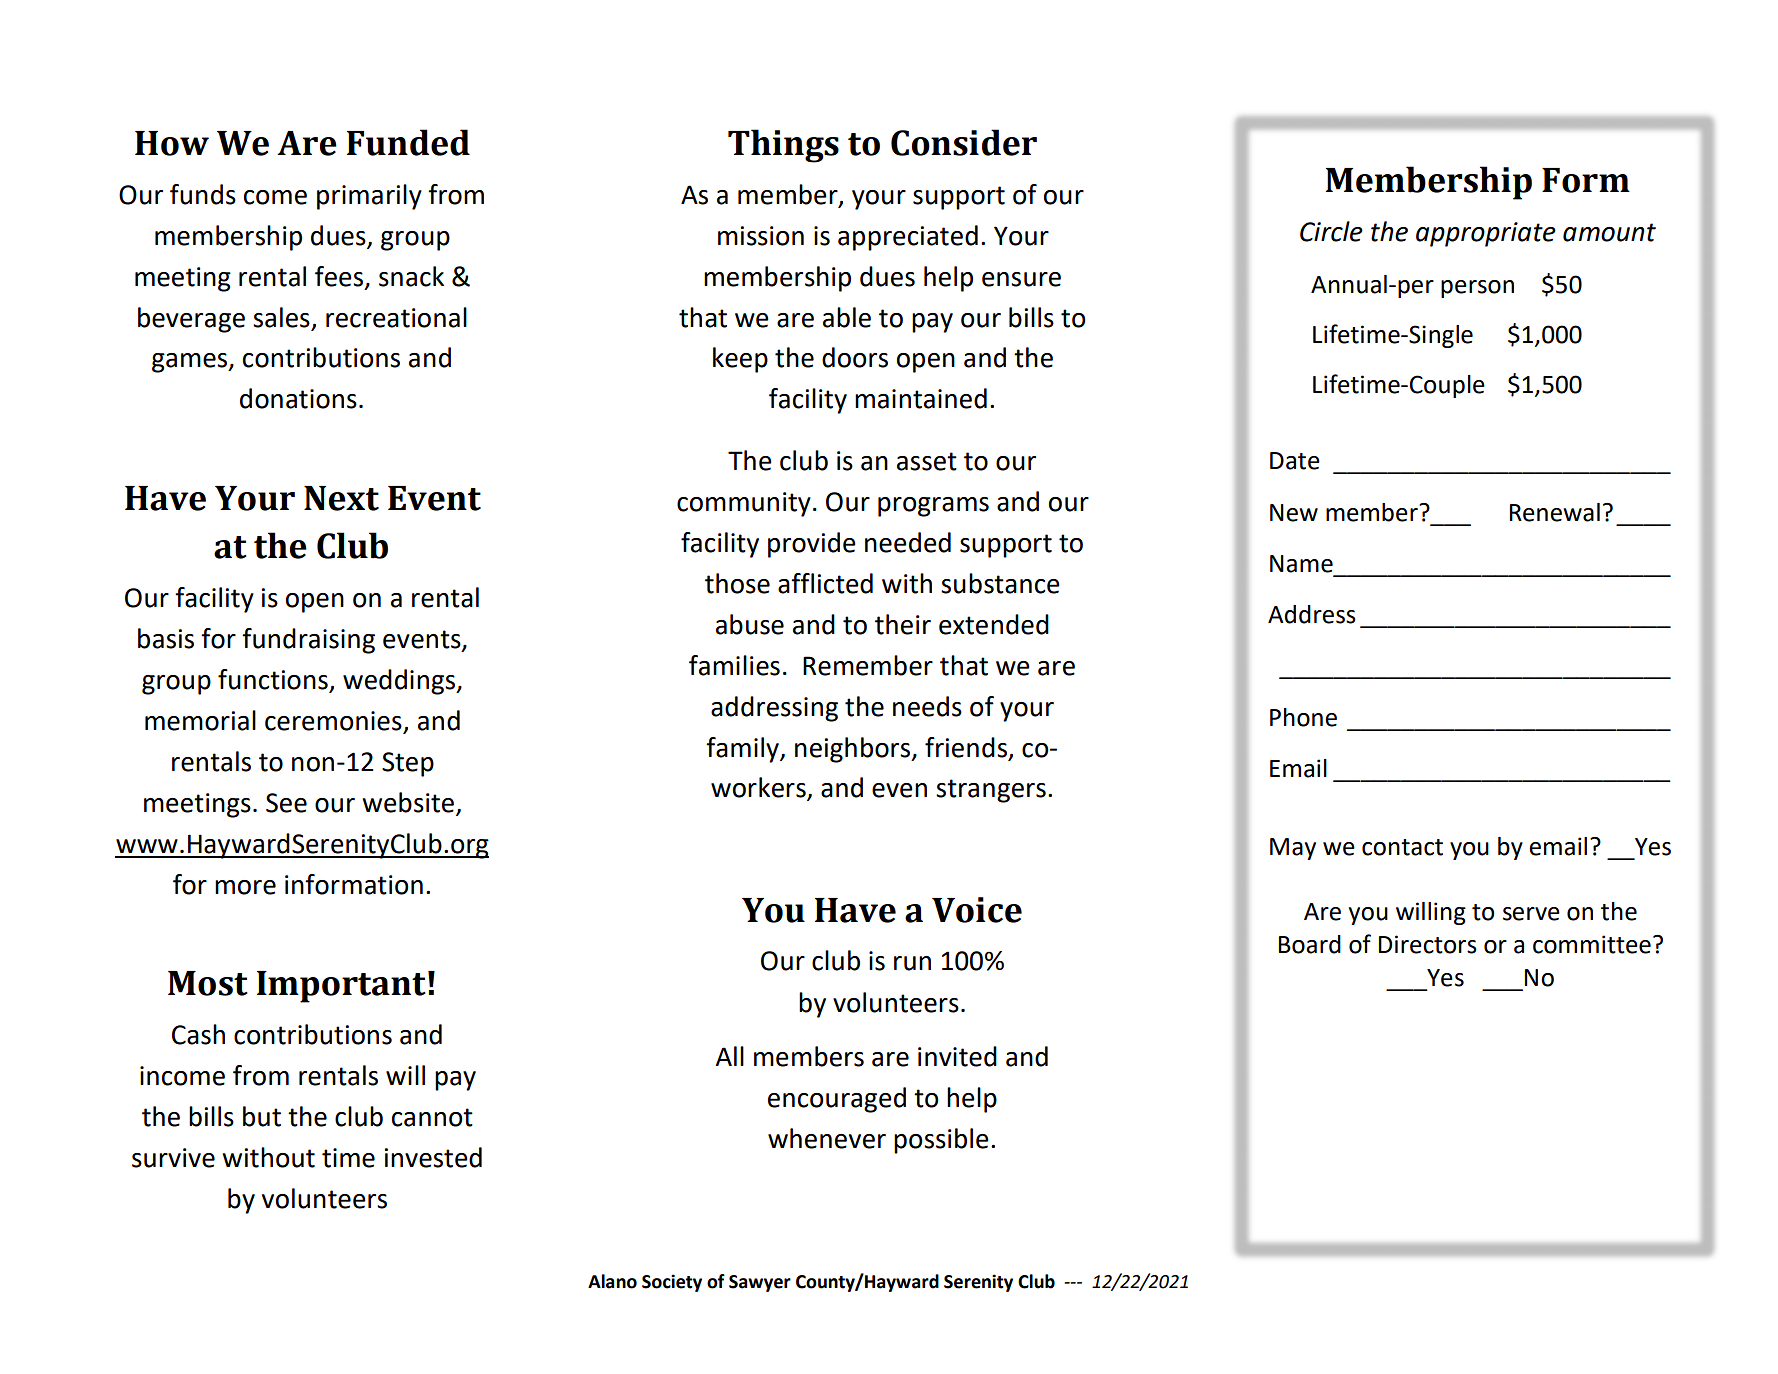  What do you see at coordinates (921, 398) in the screenshot?
I see `maintained` at bounding box center [921, 398].
